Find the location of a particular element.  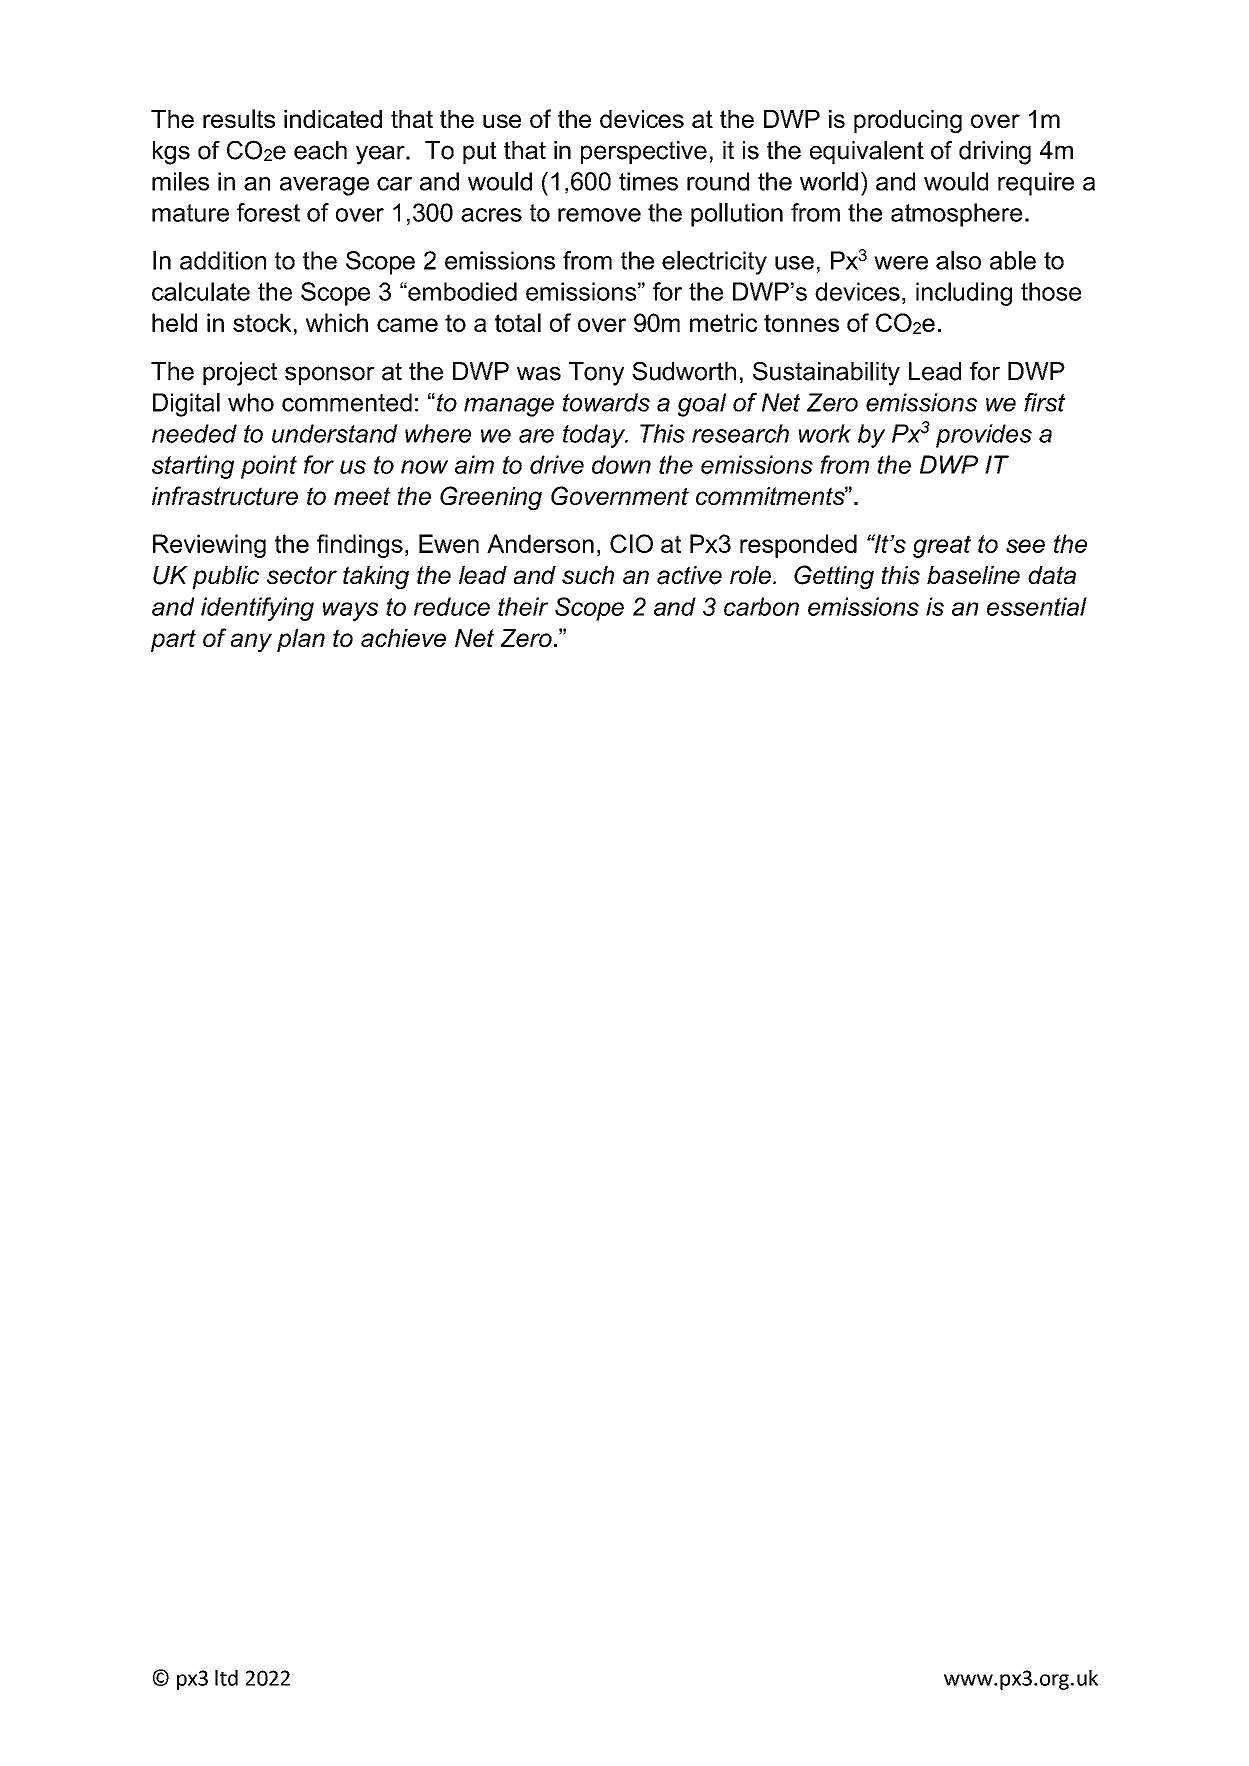

sector is located at coordinates (302, 575).
